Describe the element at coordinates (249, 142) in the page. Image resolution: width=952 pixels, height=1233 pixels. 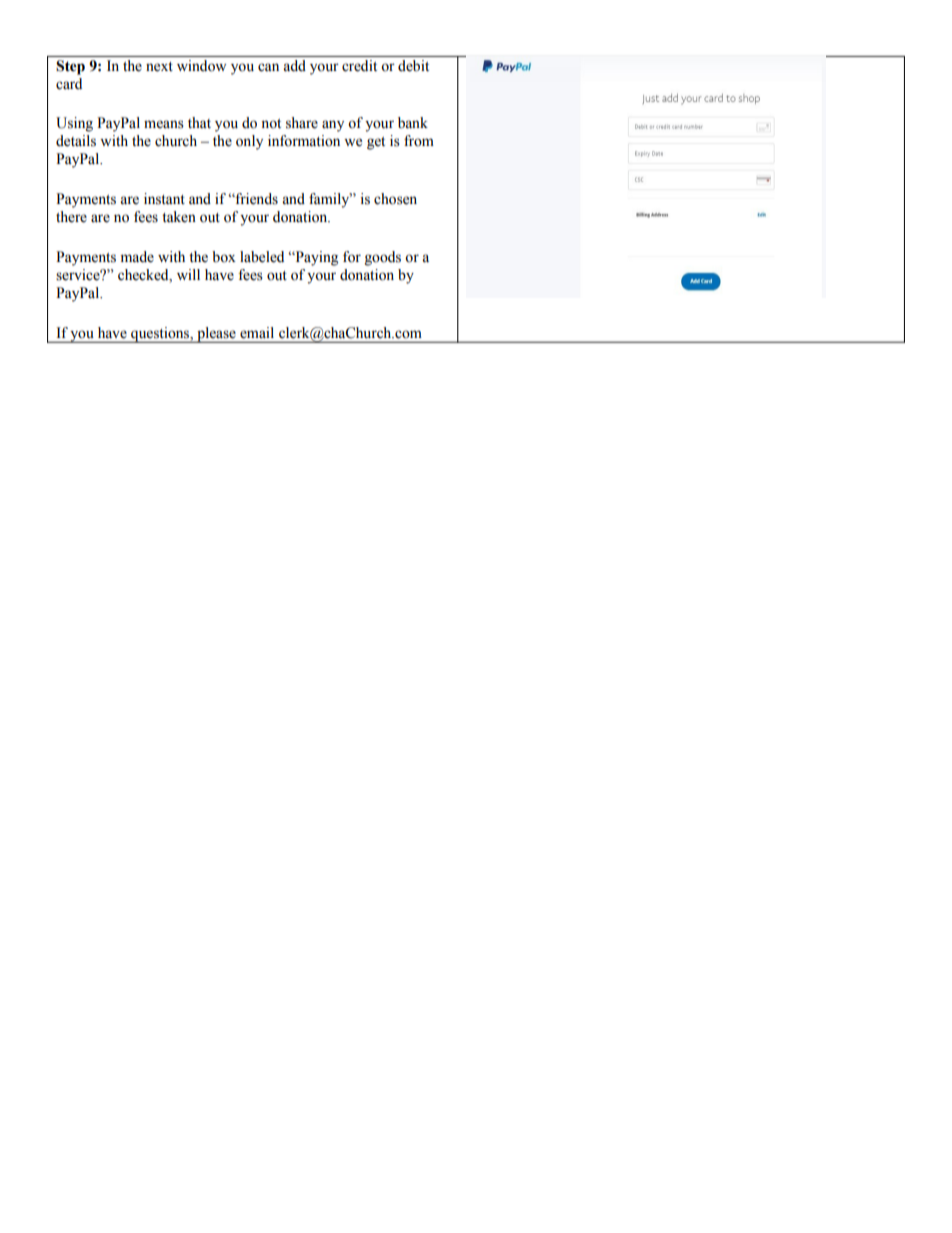
I see `only` at that location.
